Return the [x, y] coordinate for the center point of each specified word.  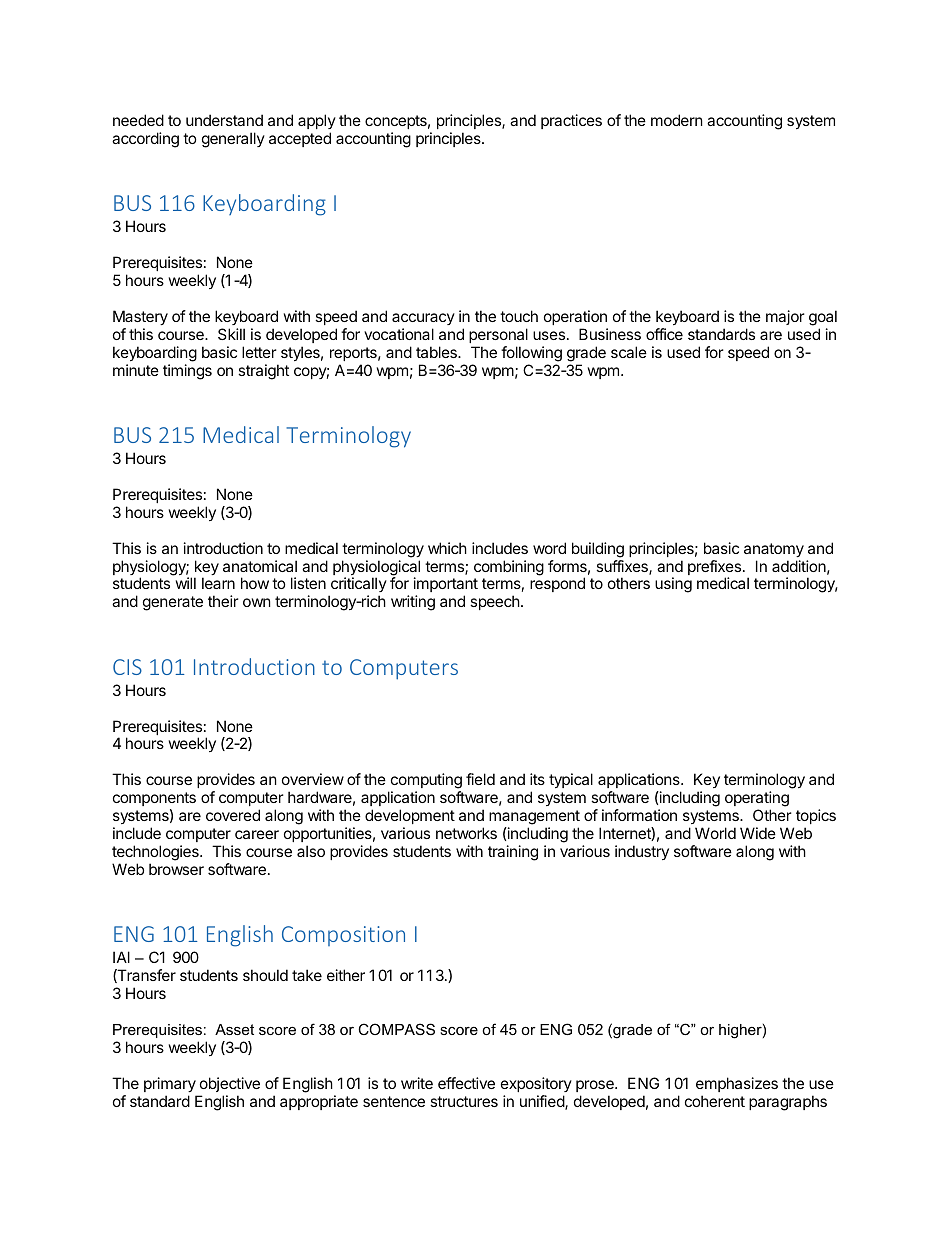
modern [677, 120]
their [223, 601]
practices [571, 121]
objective [230, 1084]
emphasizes [737, 1084]
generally [233, 140]
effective [466, 1083]
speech [495, 602]
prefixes [714, 569]
